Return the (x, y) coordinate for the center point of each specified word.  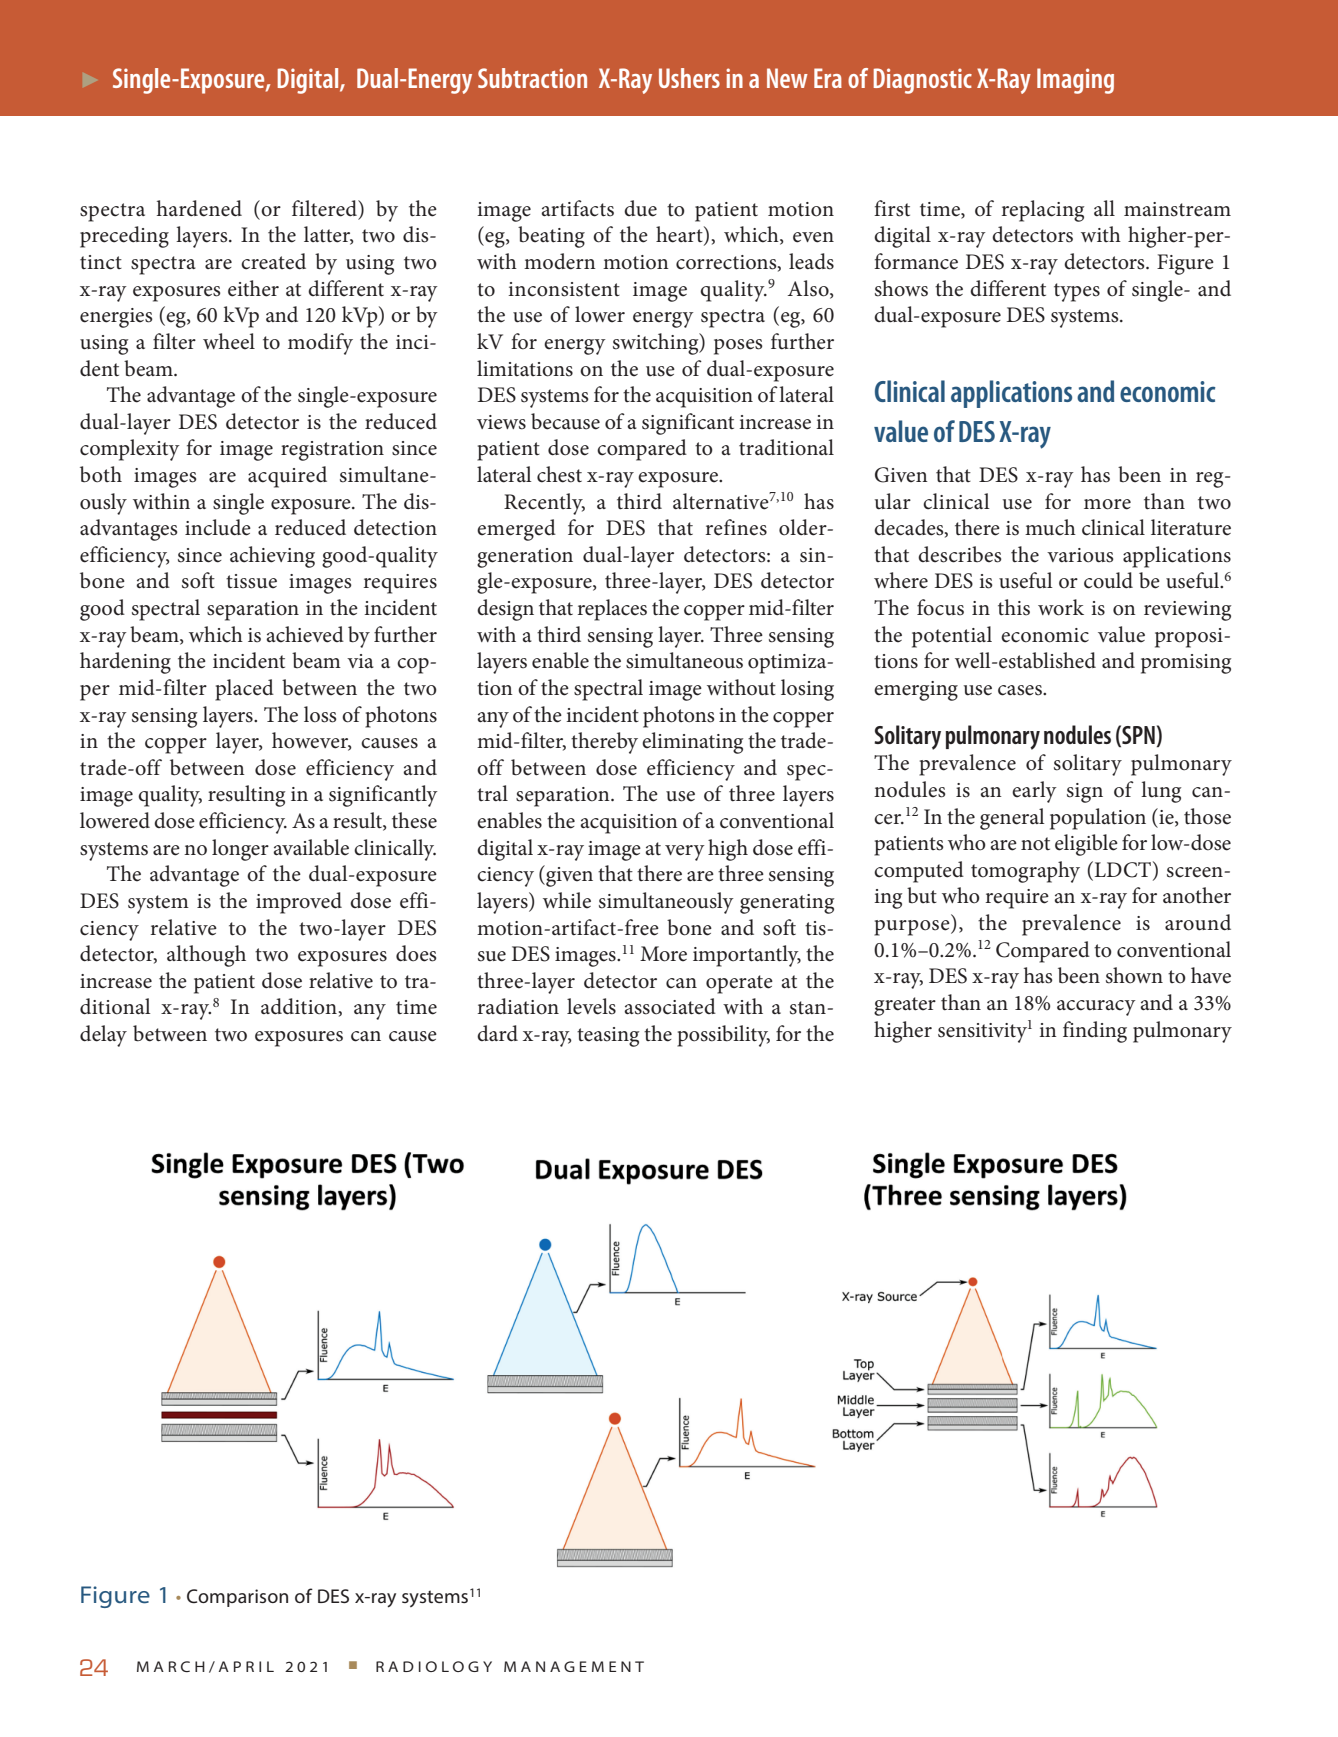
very (685, 853)
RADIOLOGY (434, 1666)
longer (240, 850)
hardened (199, 208)
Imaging (1075, 81)
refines (736, 527)
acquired (287, 477)
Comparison (237, 1598)
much (1050, 527)
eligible (1086, 845)
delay (103, 1036)
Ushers (689, 78)
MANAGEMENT (574, 1666)
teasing (608, 1037)
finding (1095, 1032)
